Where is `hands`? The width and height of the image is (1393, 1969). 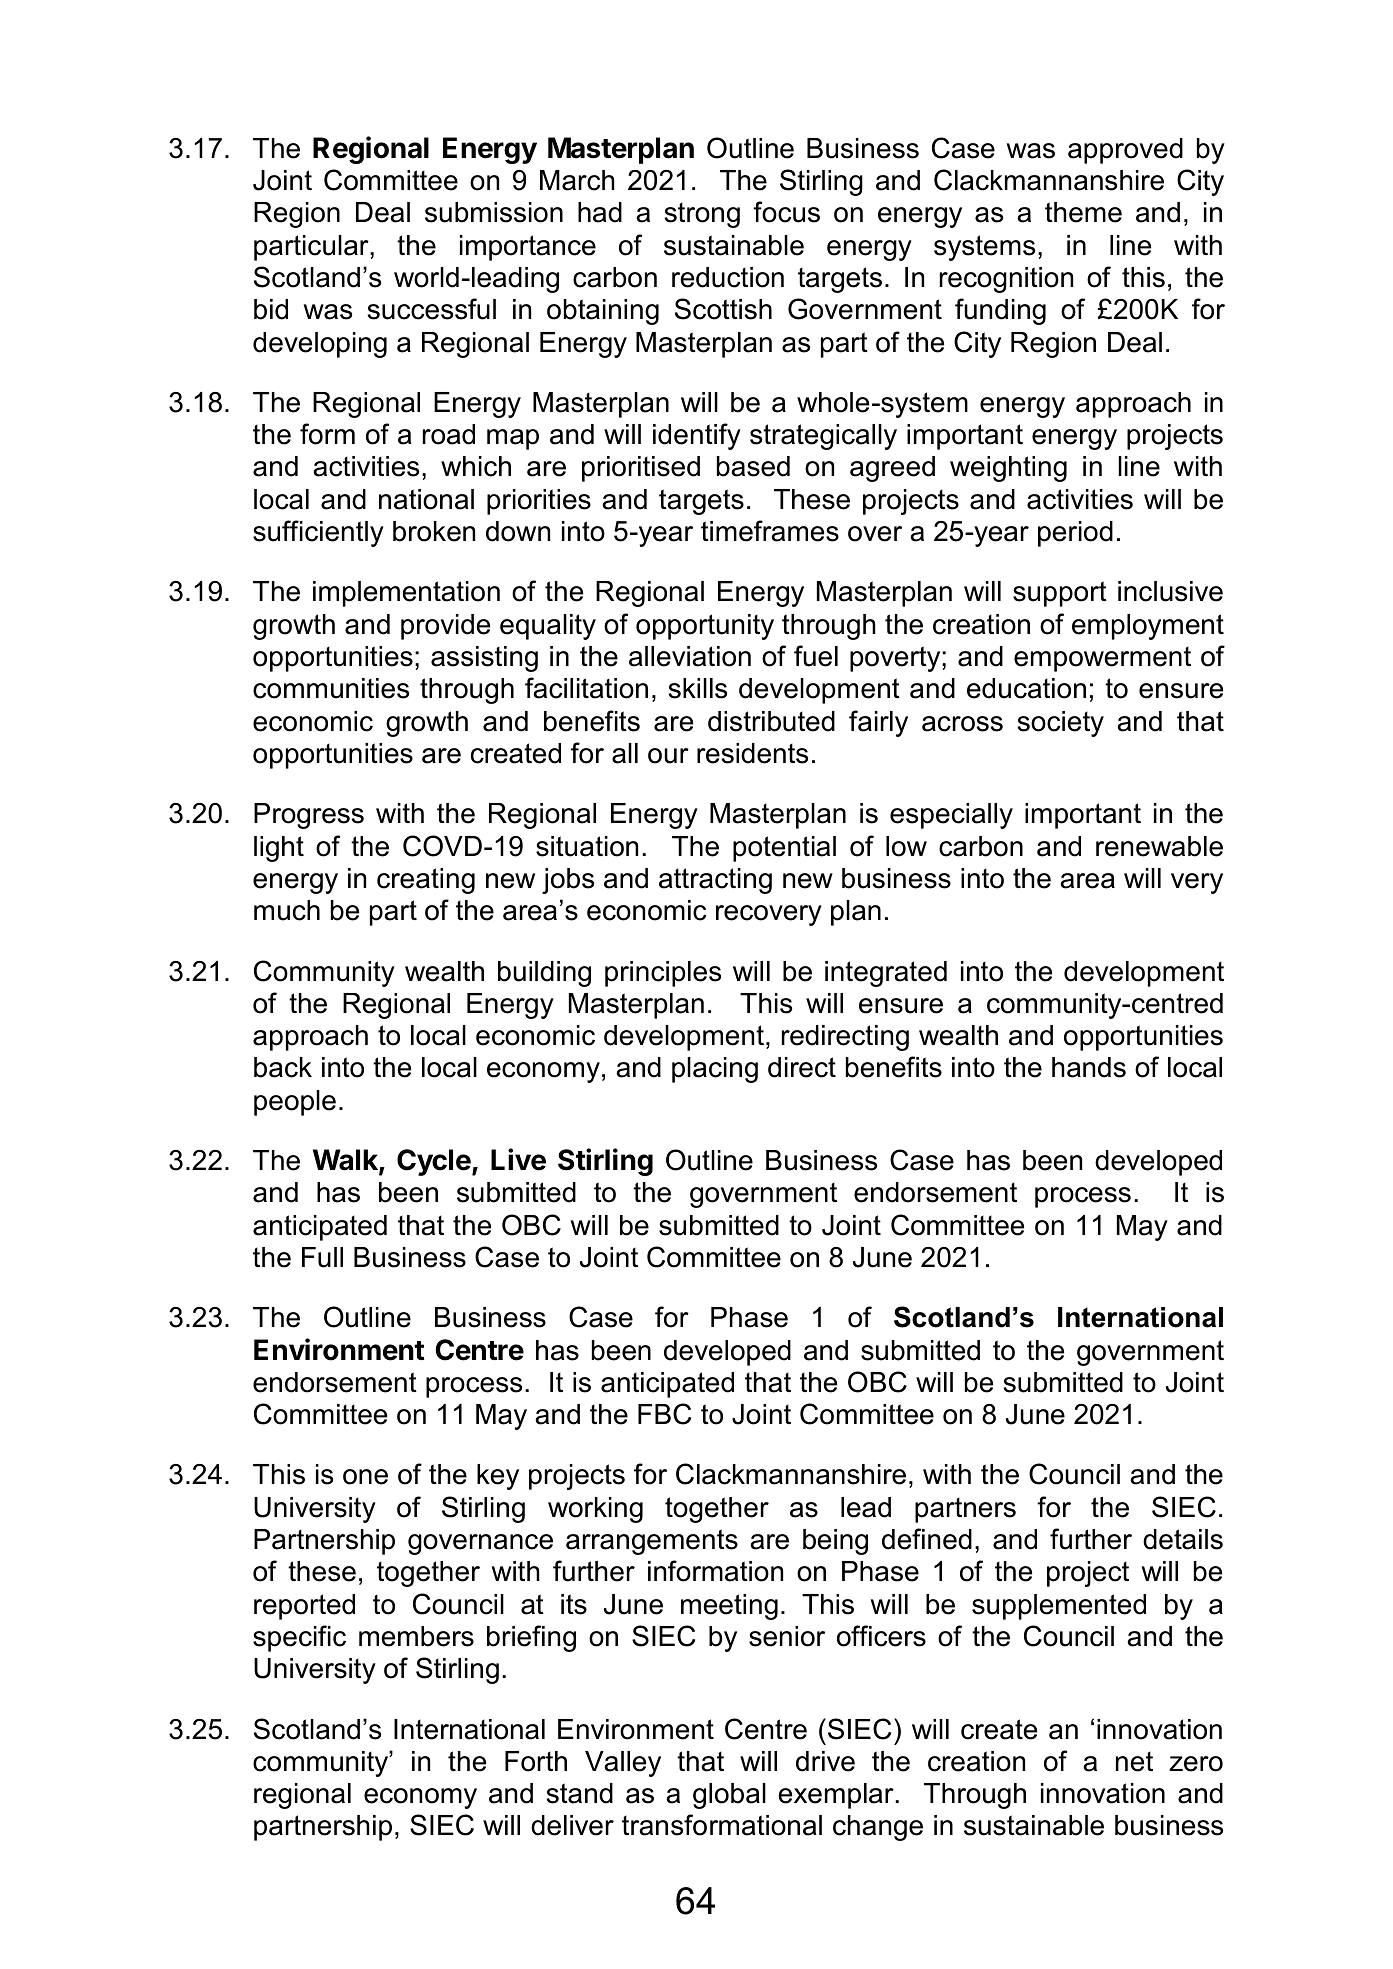 hands is located at coordinates (1089, 1067).
